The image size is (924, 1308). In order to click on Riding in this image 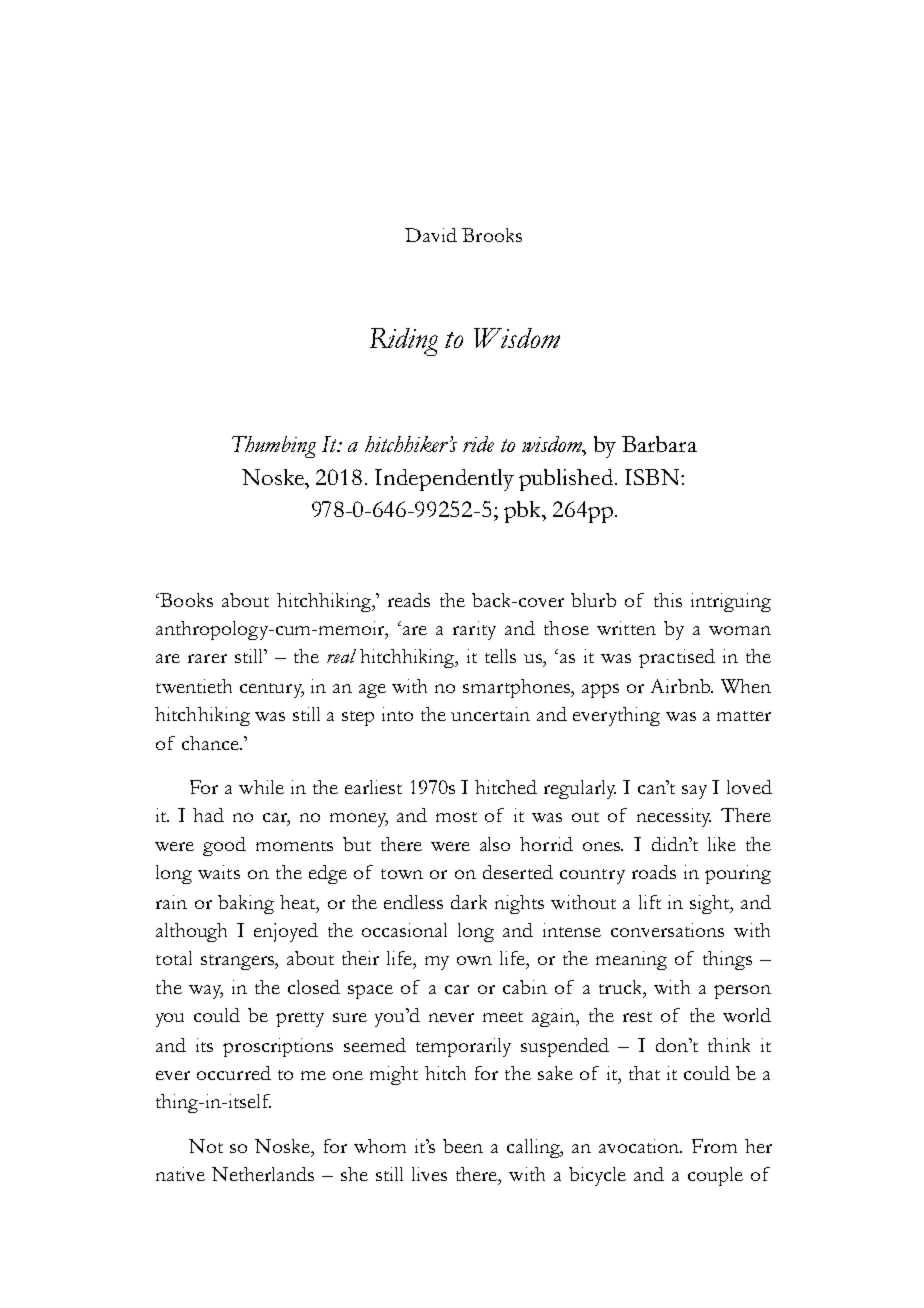, I will do `click(404, 342)`.
